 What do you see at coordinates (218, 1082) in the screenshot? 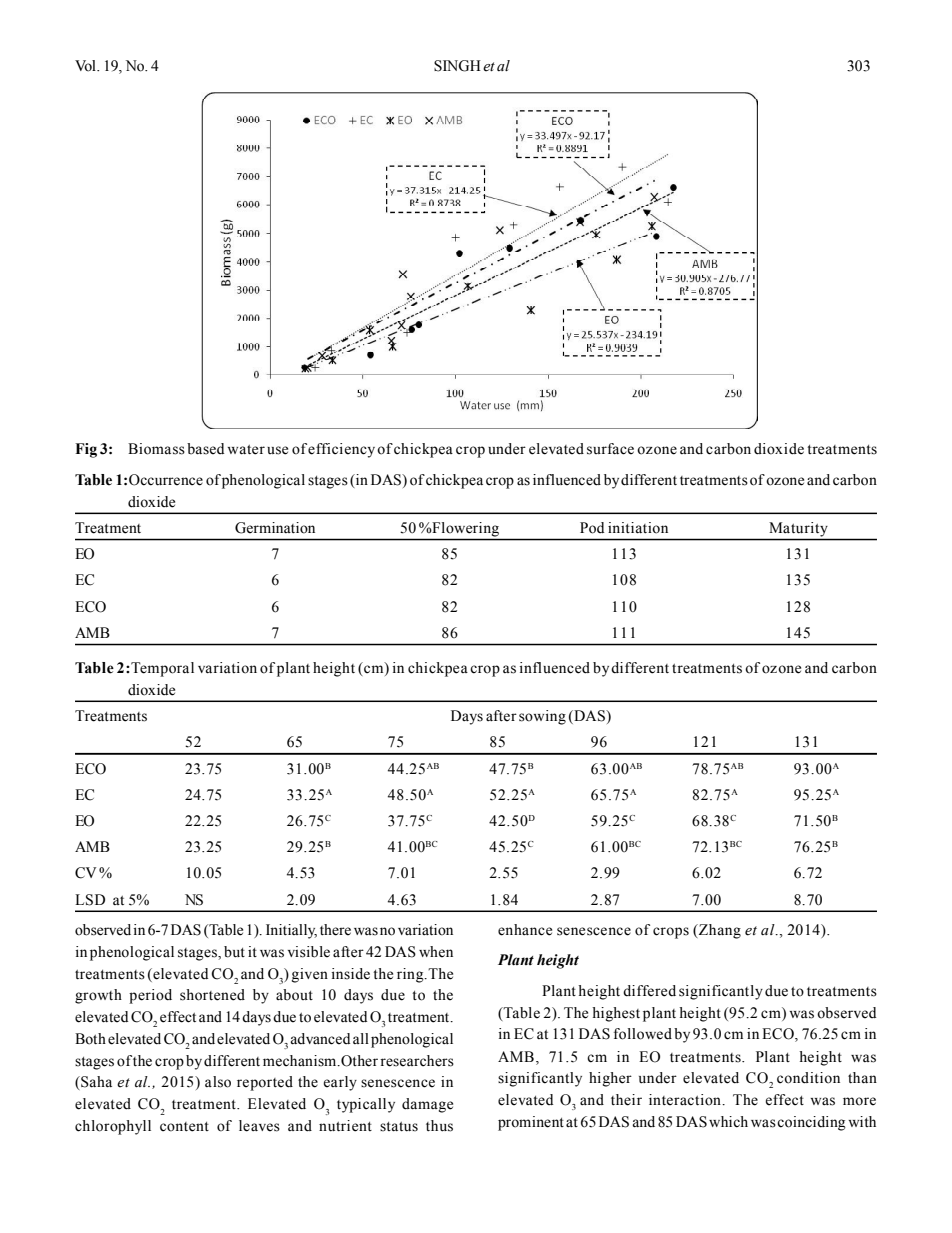
I see `also` at bounding box center [218, 1082].
